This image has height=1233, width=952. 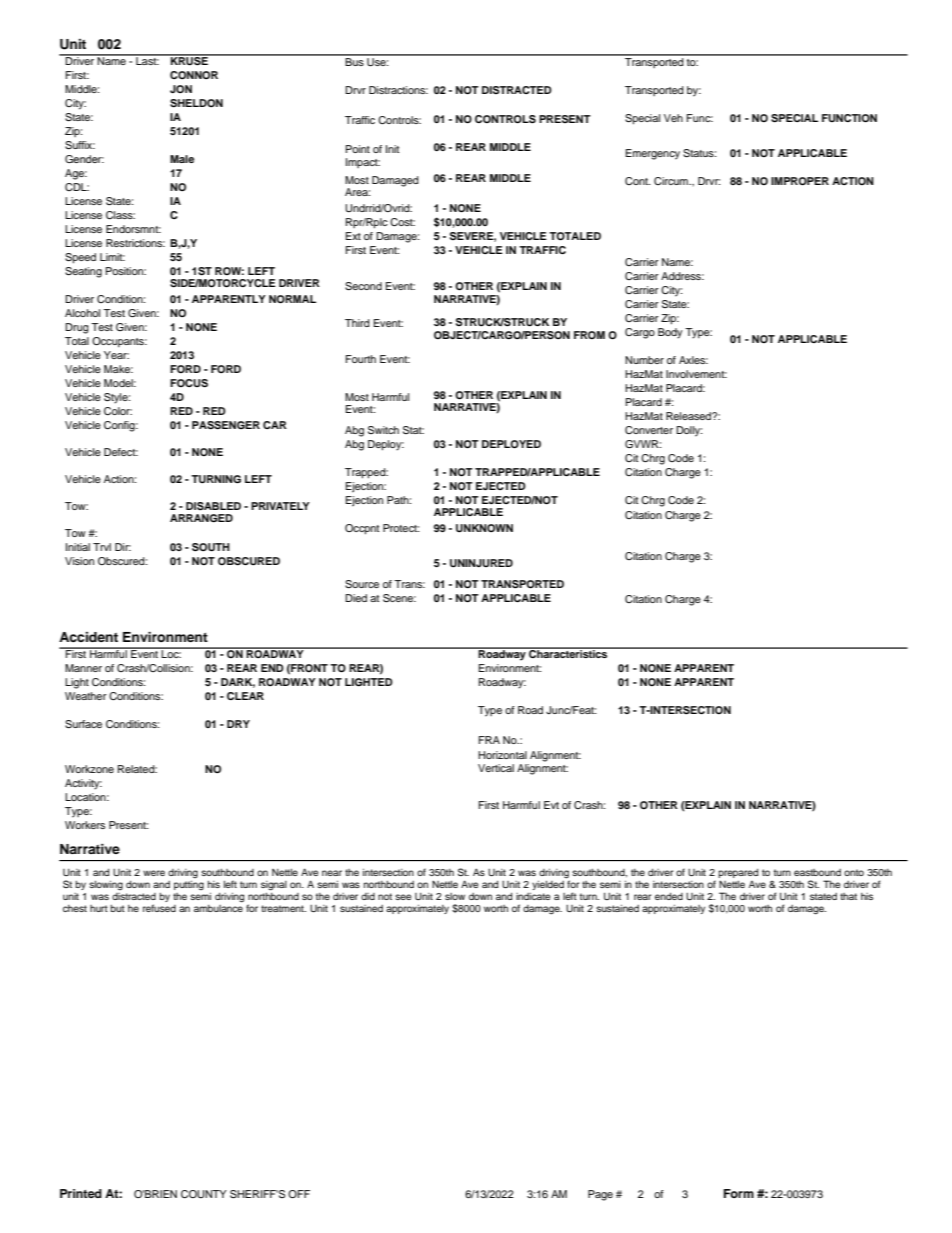 I want to click on COUNTY, so click(x=204, y=1194).
